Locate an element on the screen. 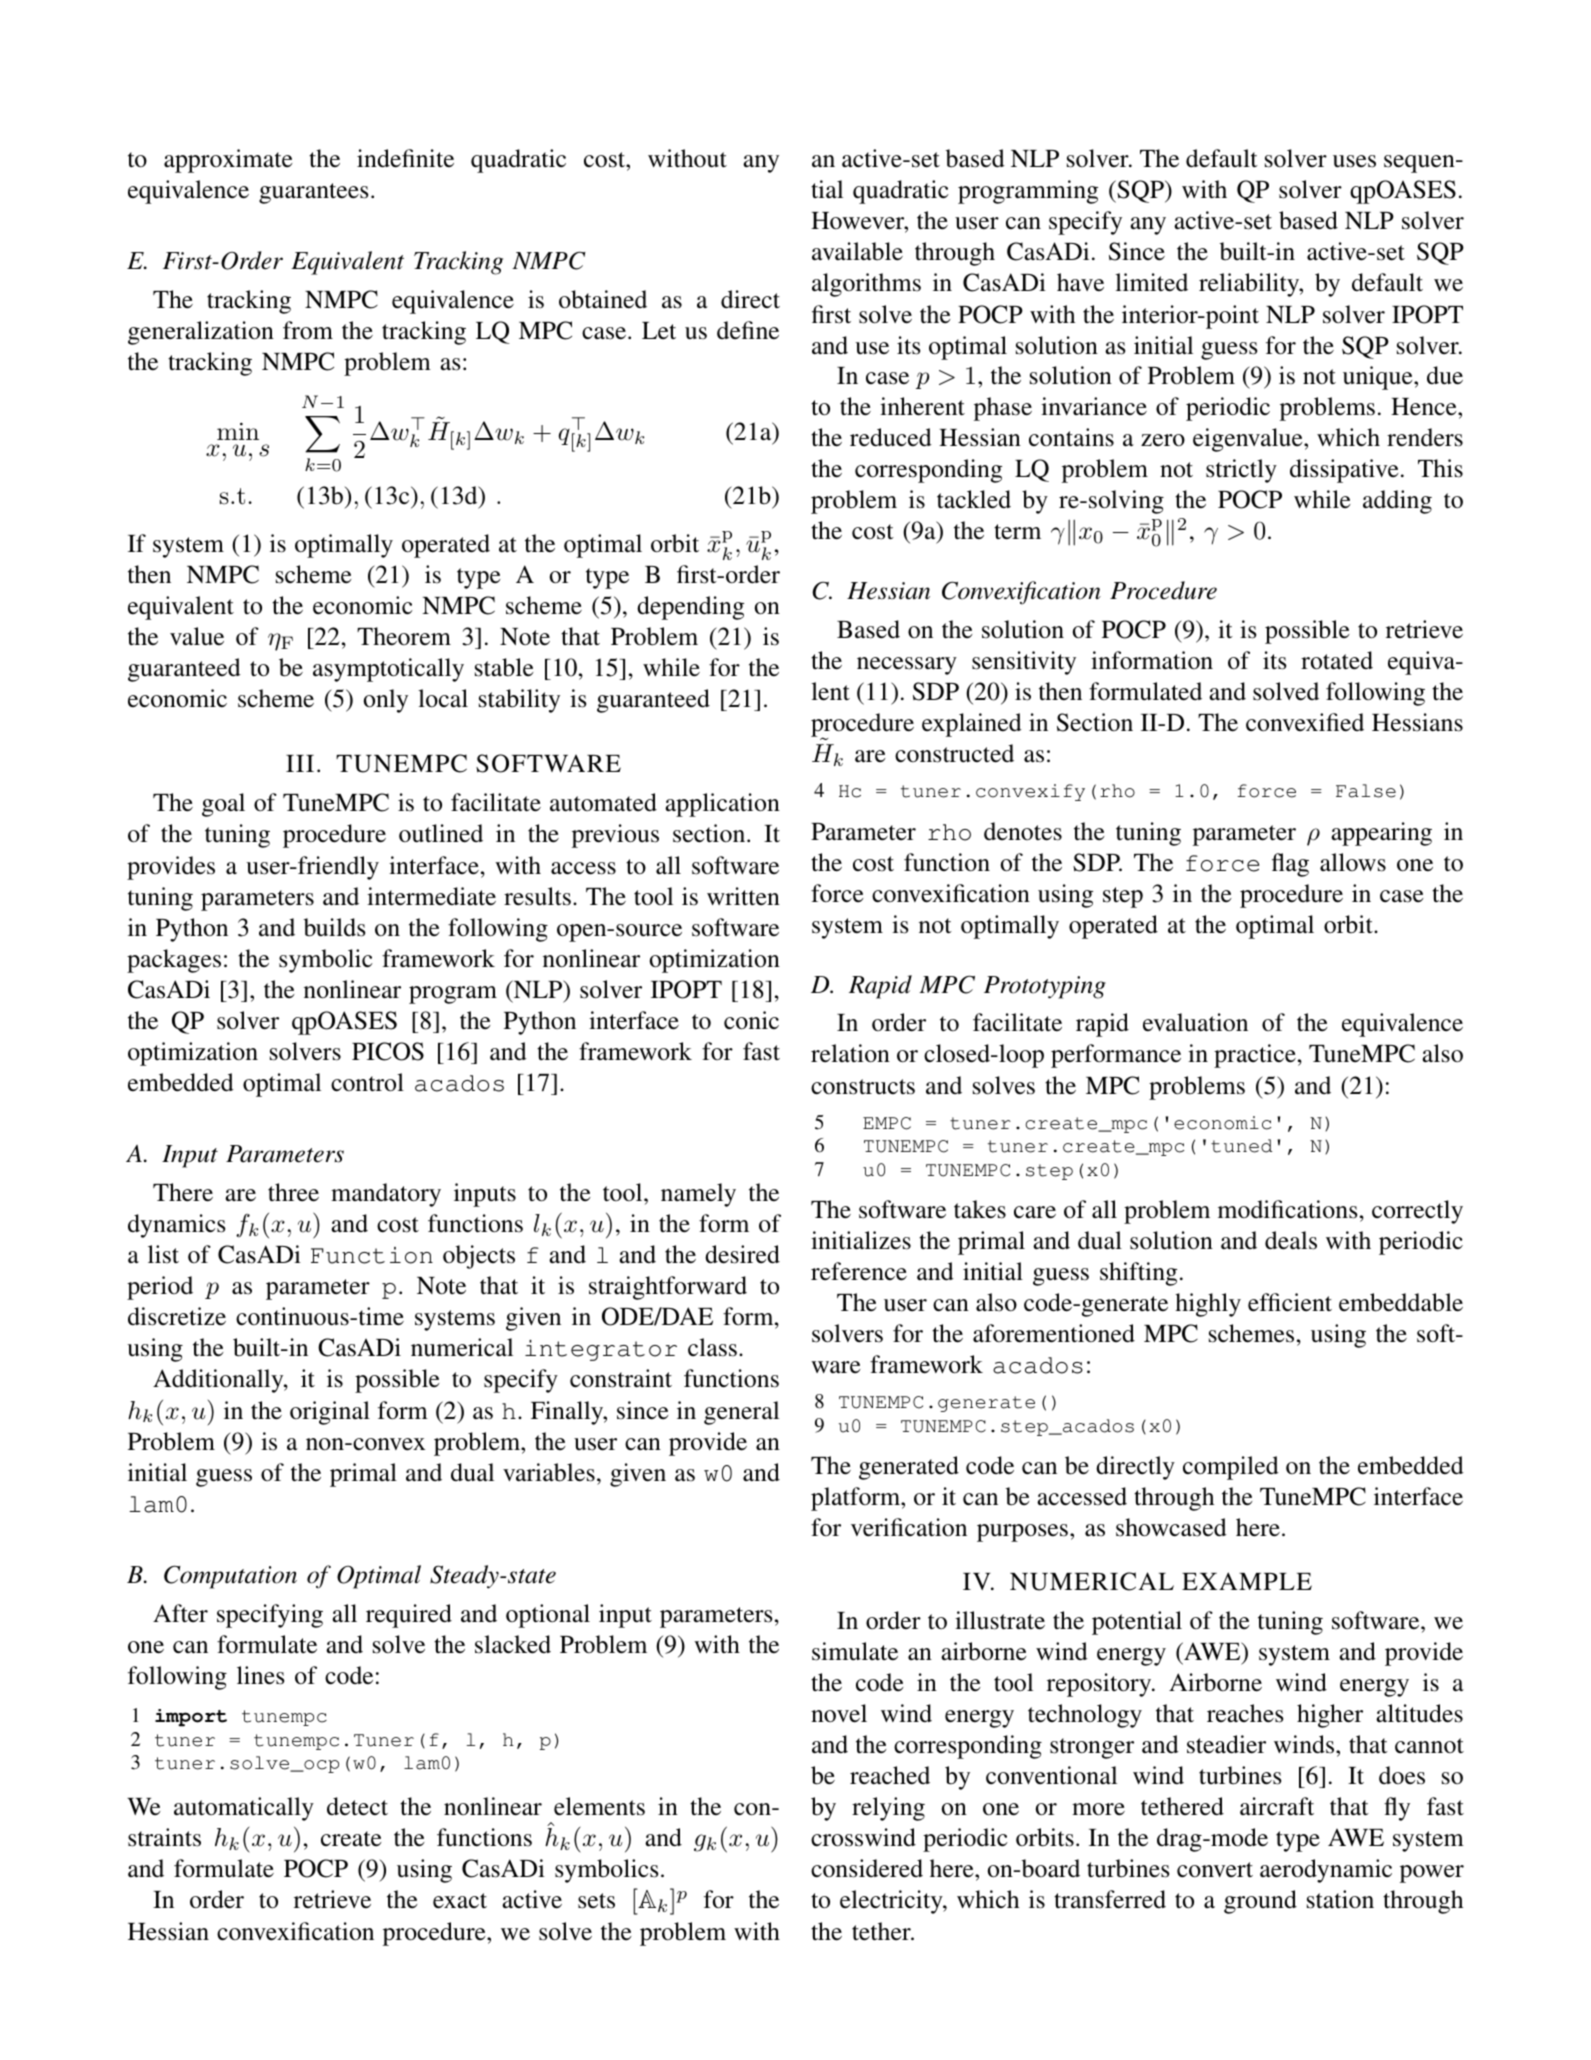 The height and width of the screenshot is (2060, 1591). control is located at coordinates (367, 1082).
